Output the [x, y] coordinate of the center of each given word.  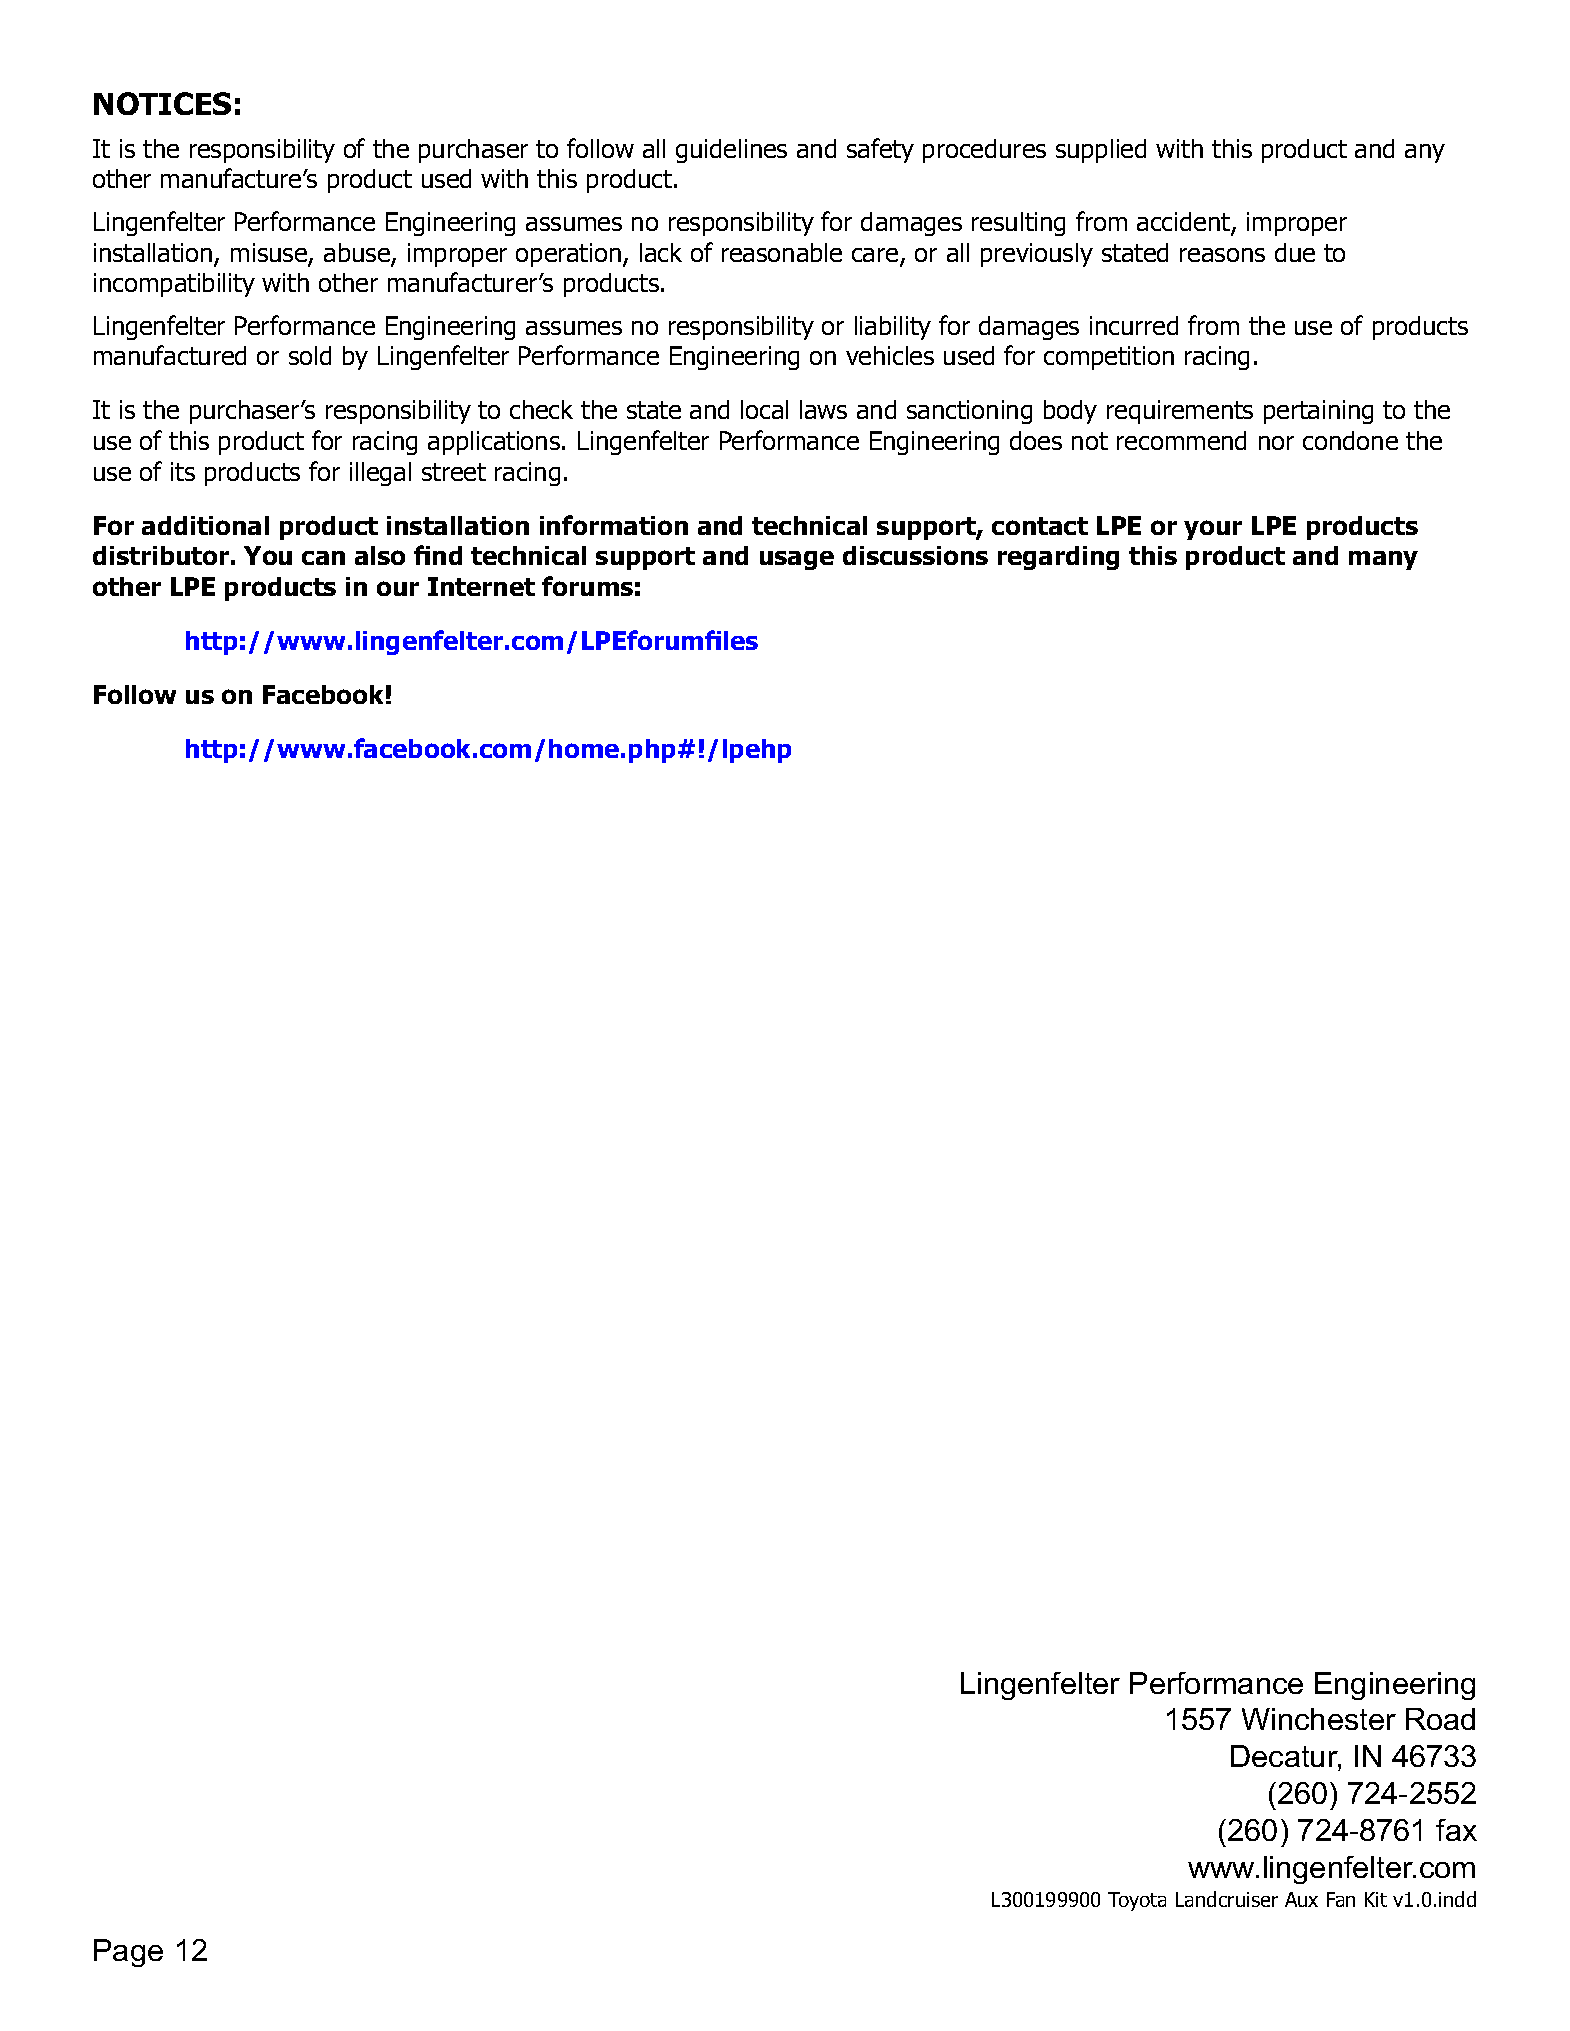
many [1383, 560]
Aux [1301, 1899]
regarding [1058, 558]
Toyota [1137, 1901]
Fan [1341, 1899]
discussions [915, 555]
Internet [481, 586]
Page [128, 1953]
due [1295, 252]
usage [797, 560]
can [323, 558]
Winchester [1319, 1719]
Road [1440, 1719]
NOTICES [162, 103]
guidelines [731, 151]
